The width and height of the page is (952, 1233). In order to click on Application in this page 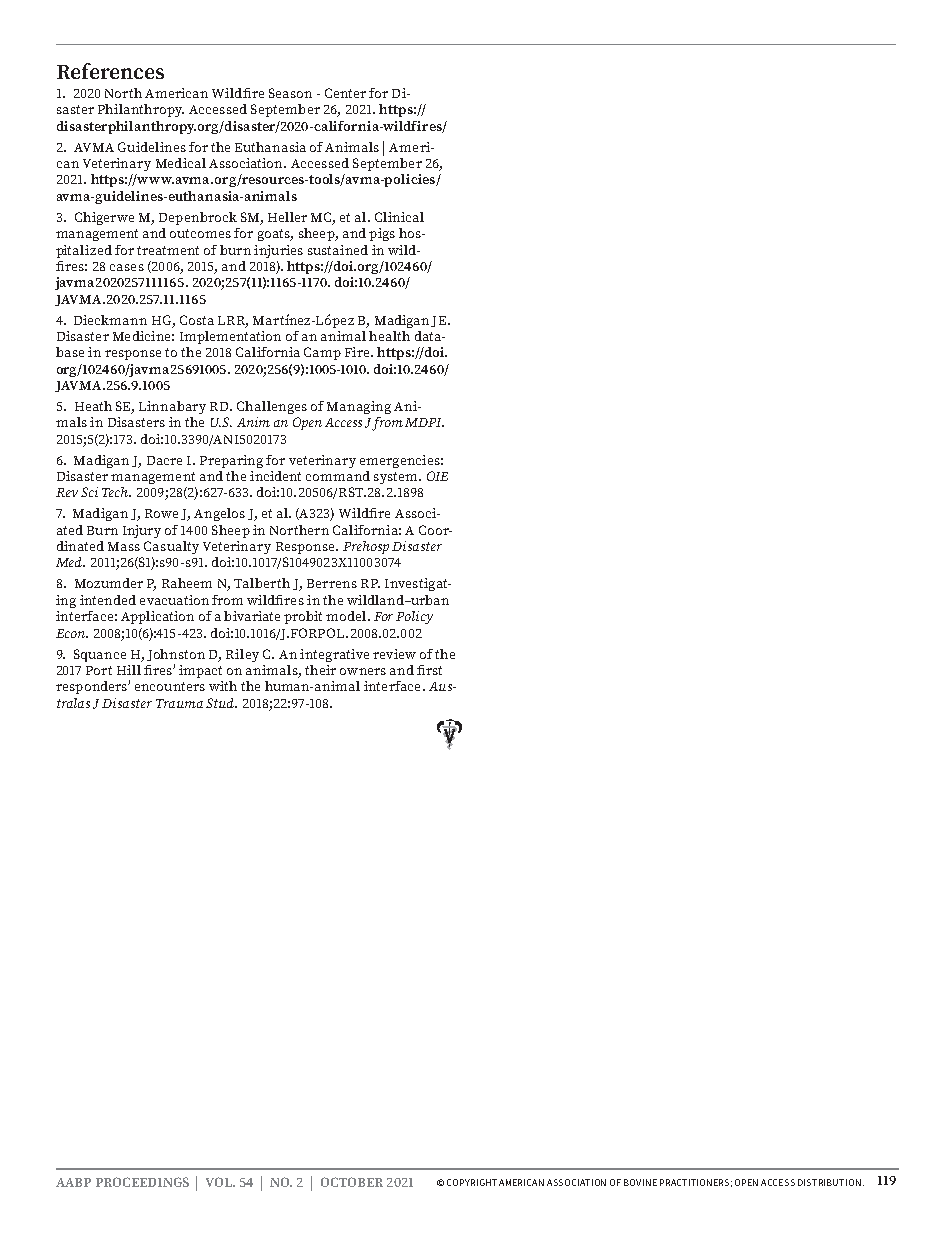, I will do `click(157, 617)`.
